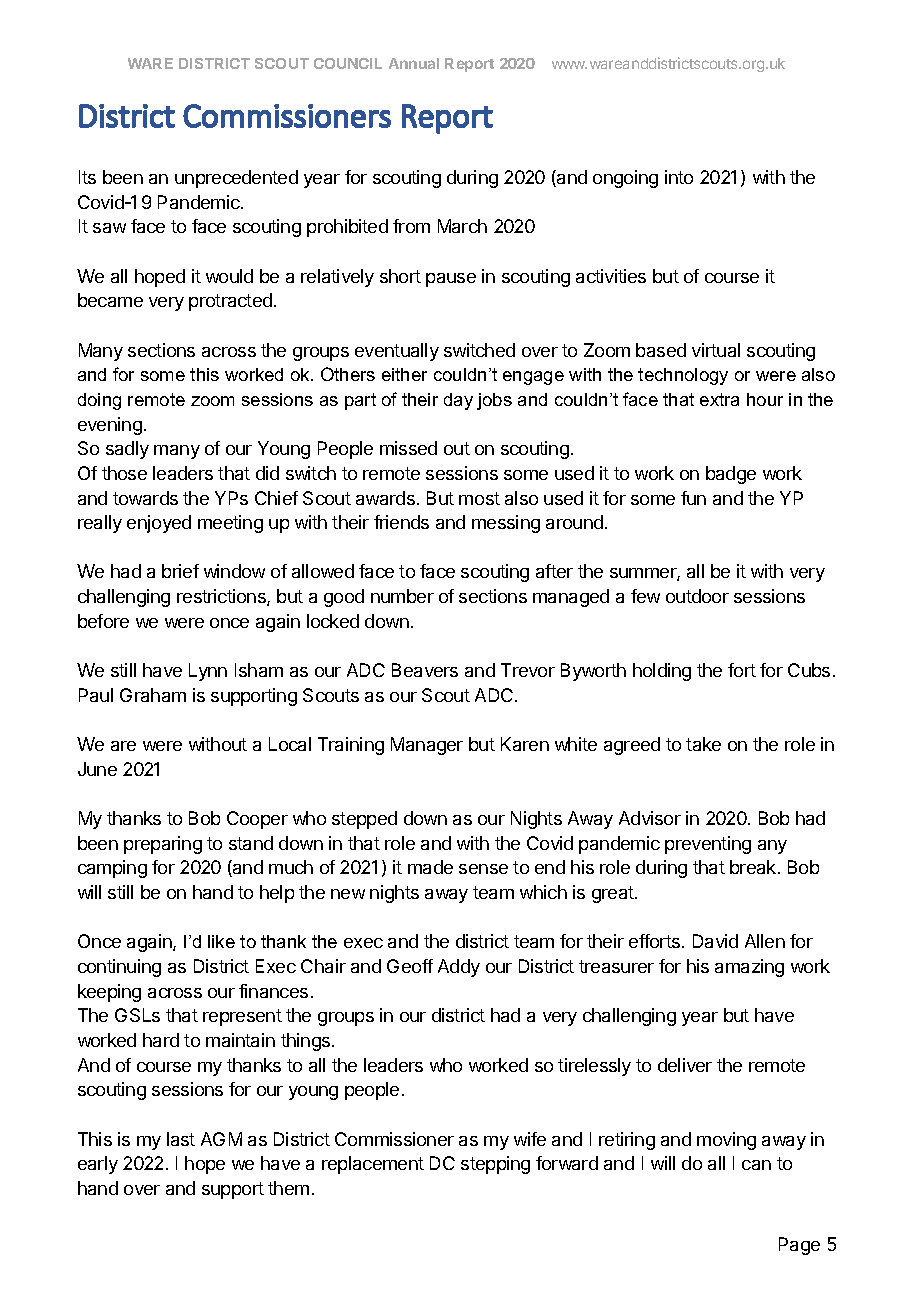 Image resolution: width=924 pixels, height=1308 pixels. Describe the element at coordinates (425, 670) in the page. I see `Beavers` at that location.
